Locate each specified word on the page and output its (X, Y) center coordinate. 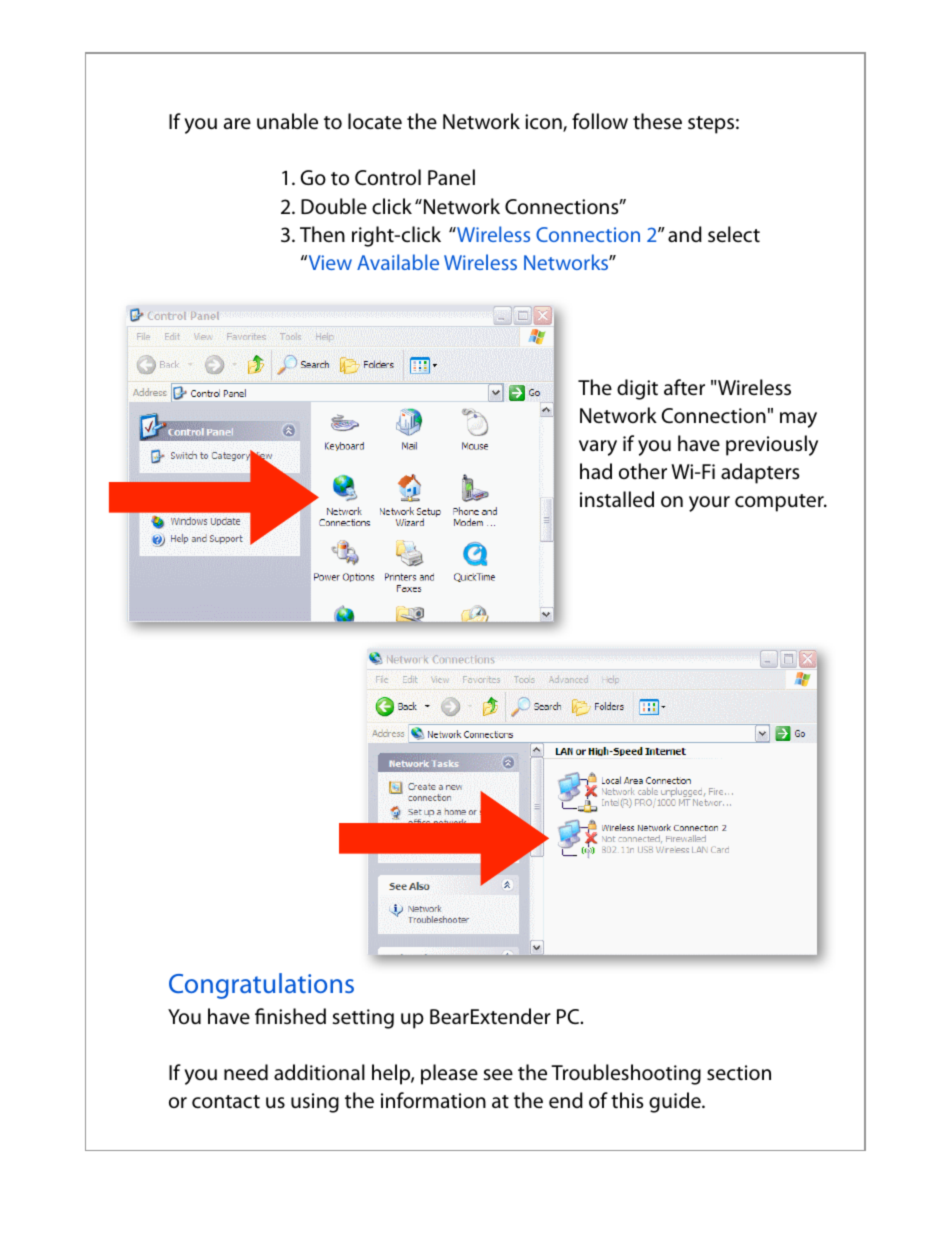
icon (544, 123)
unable (287, 121)
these (657, 121)
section (739, 1073)
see (498, 1075)
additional (319, 1072)
